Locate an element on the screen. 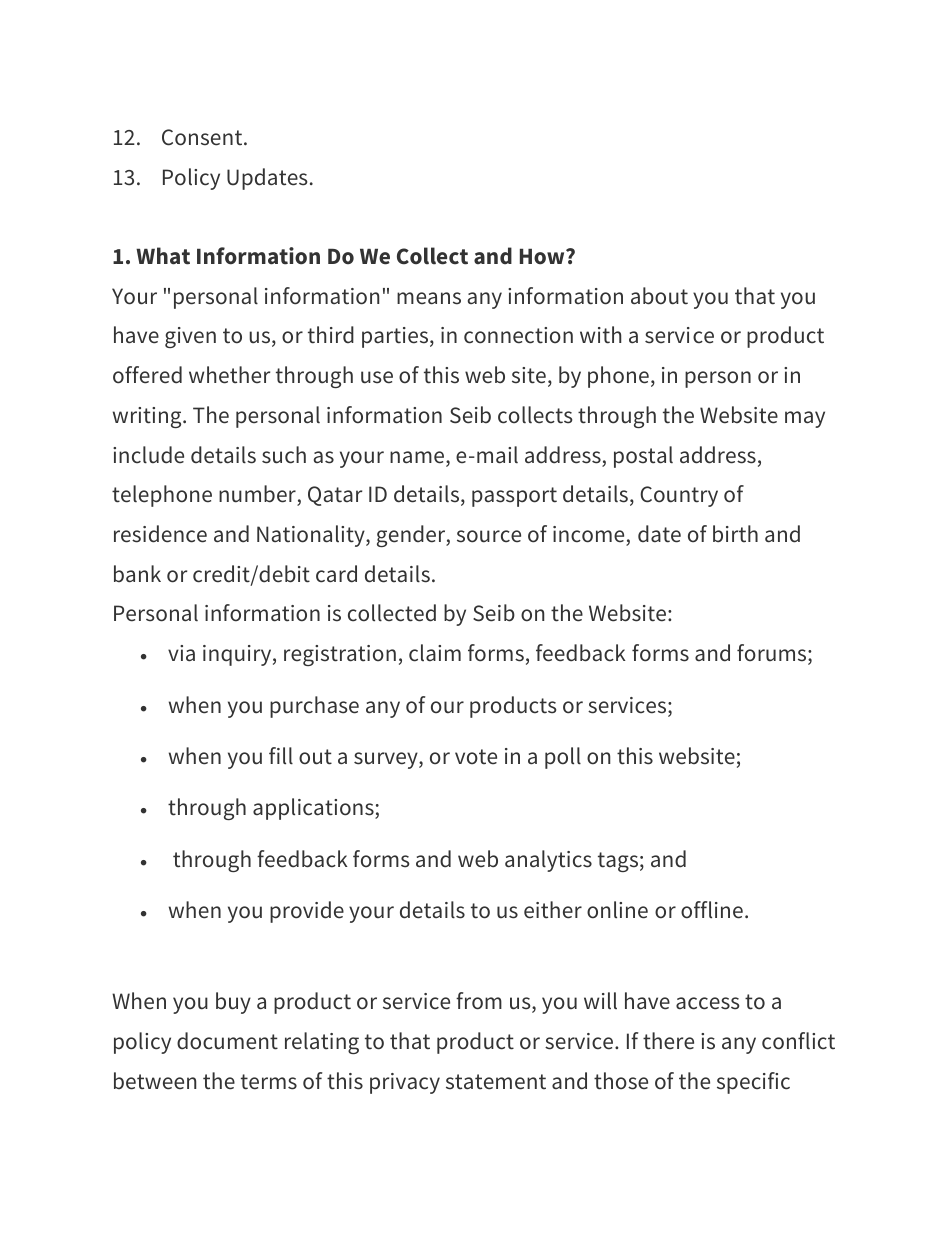 This screenshot has width=952, height=1233. specific is located at coordinates (753, 1083).
